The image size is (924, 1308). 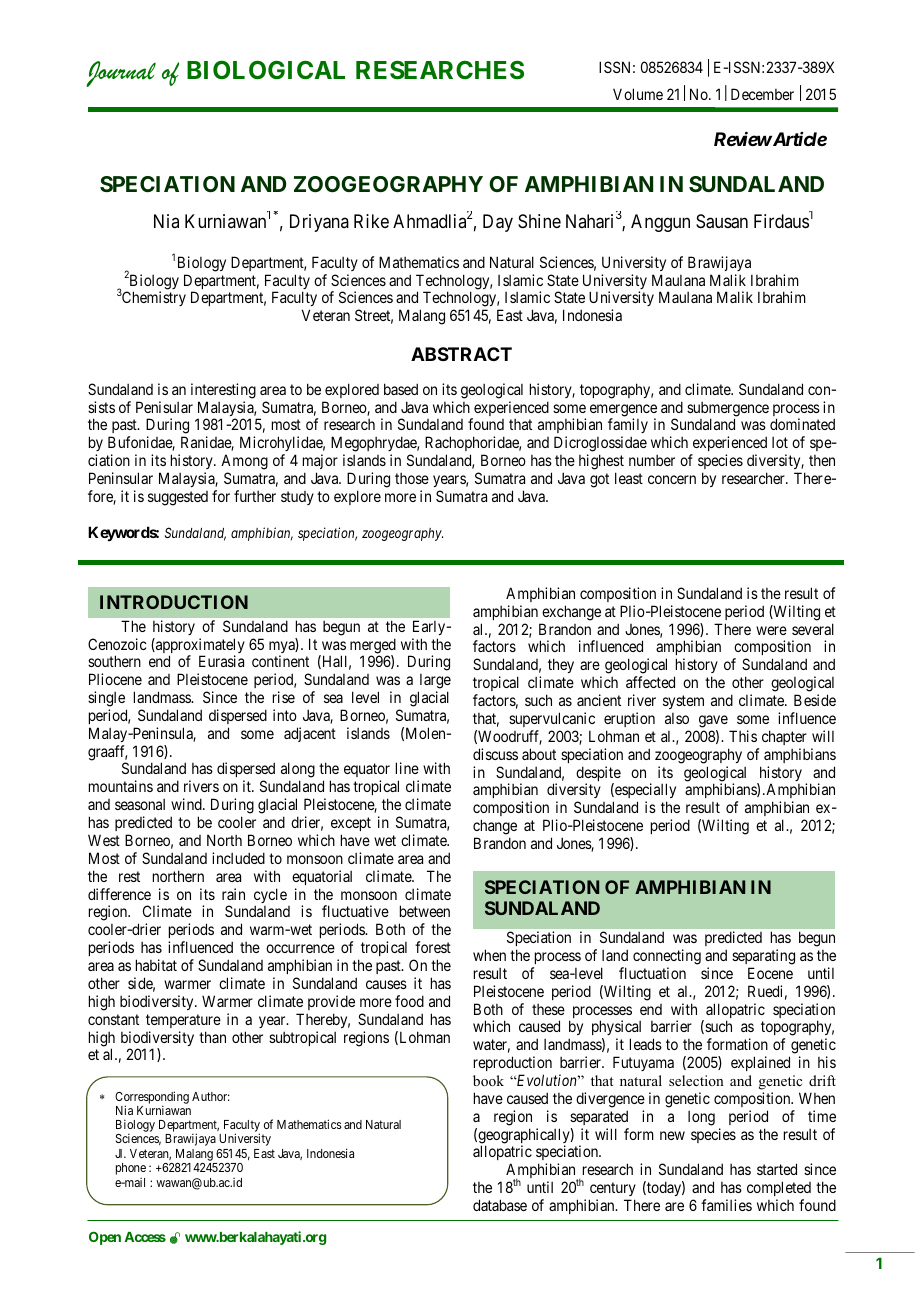 What do you see at coordinates (539, 221) in the image?
I see `Shine` at bounding box center [539, 221].
